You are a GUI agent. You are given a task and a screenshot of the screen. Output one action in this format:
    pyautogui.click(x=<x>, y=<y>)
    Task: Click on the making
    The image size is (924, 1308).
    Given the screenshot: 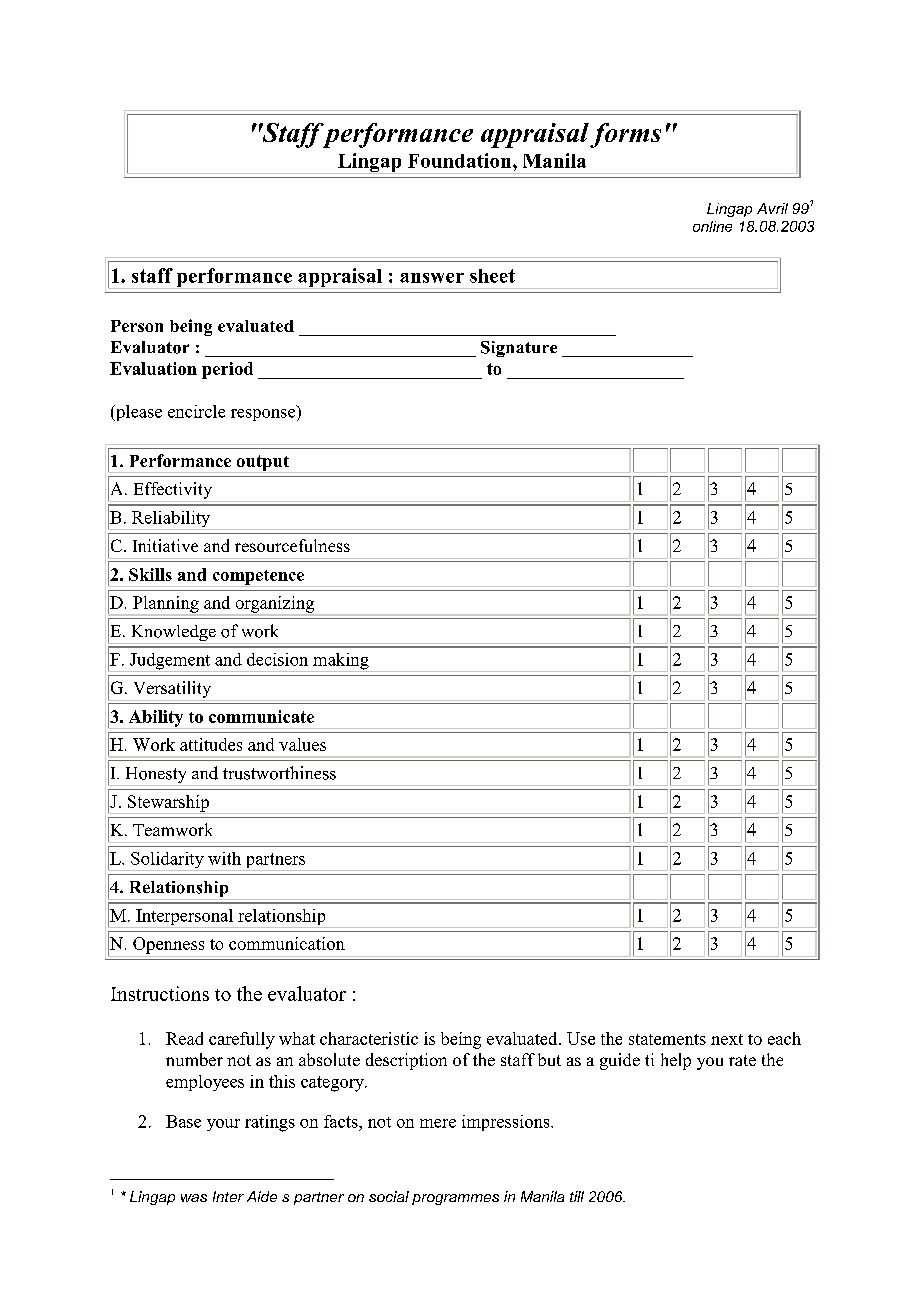 What is the action you would take?
    pyautogui.click(x=341, y=662)
